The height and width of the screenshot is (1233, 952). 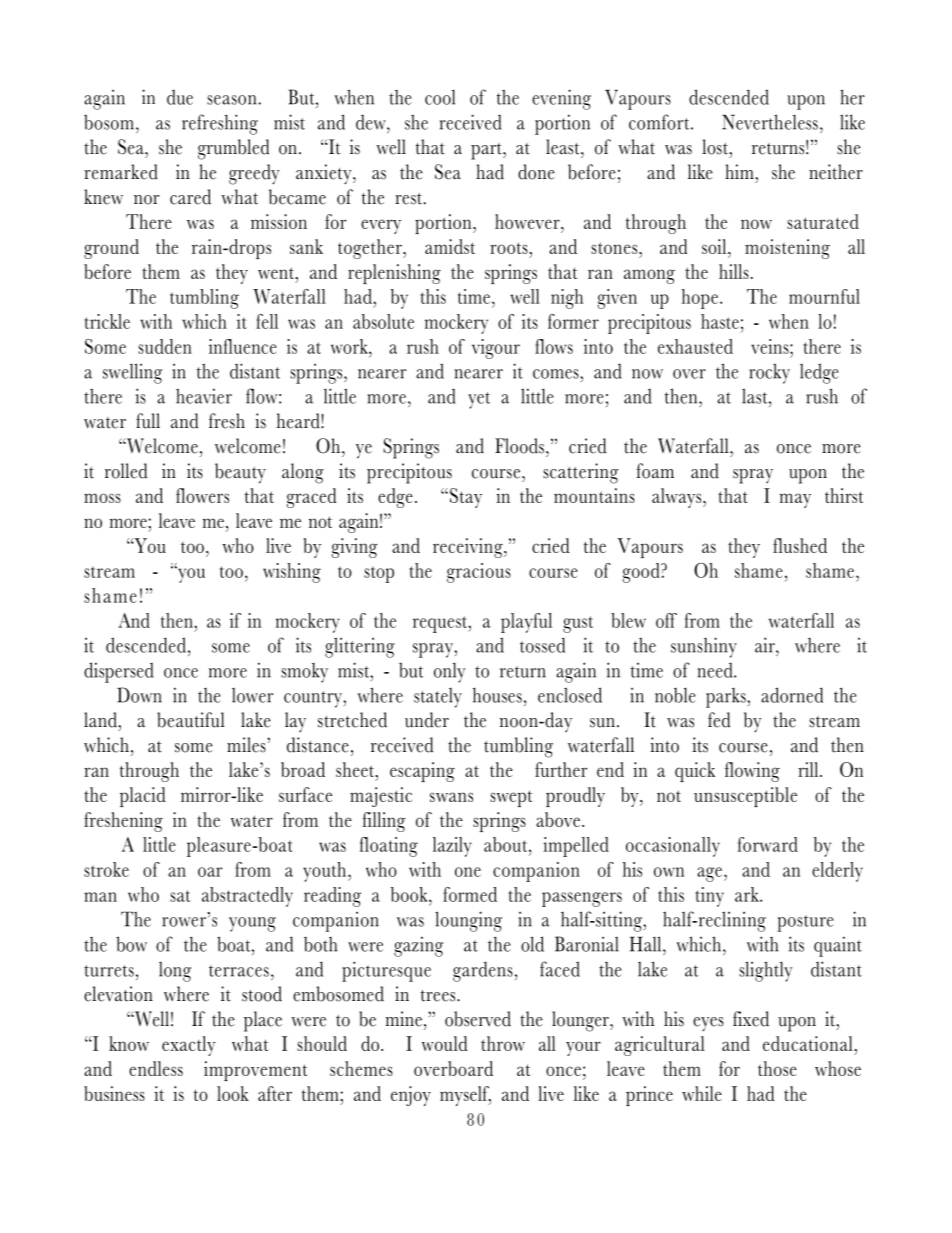 What do you see at coordinates (487, 151) in the screenshot?
I see `part` at bounding box center [487, 151].
